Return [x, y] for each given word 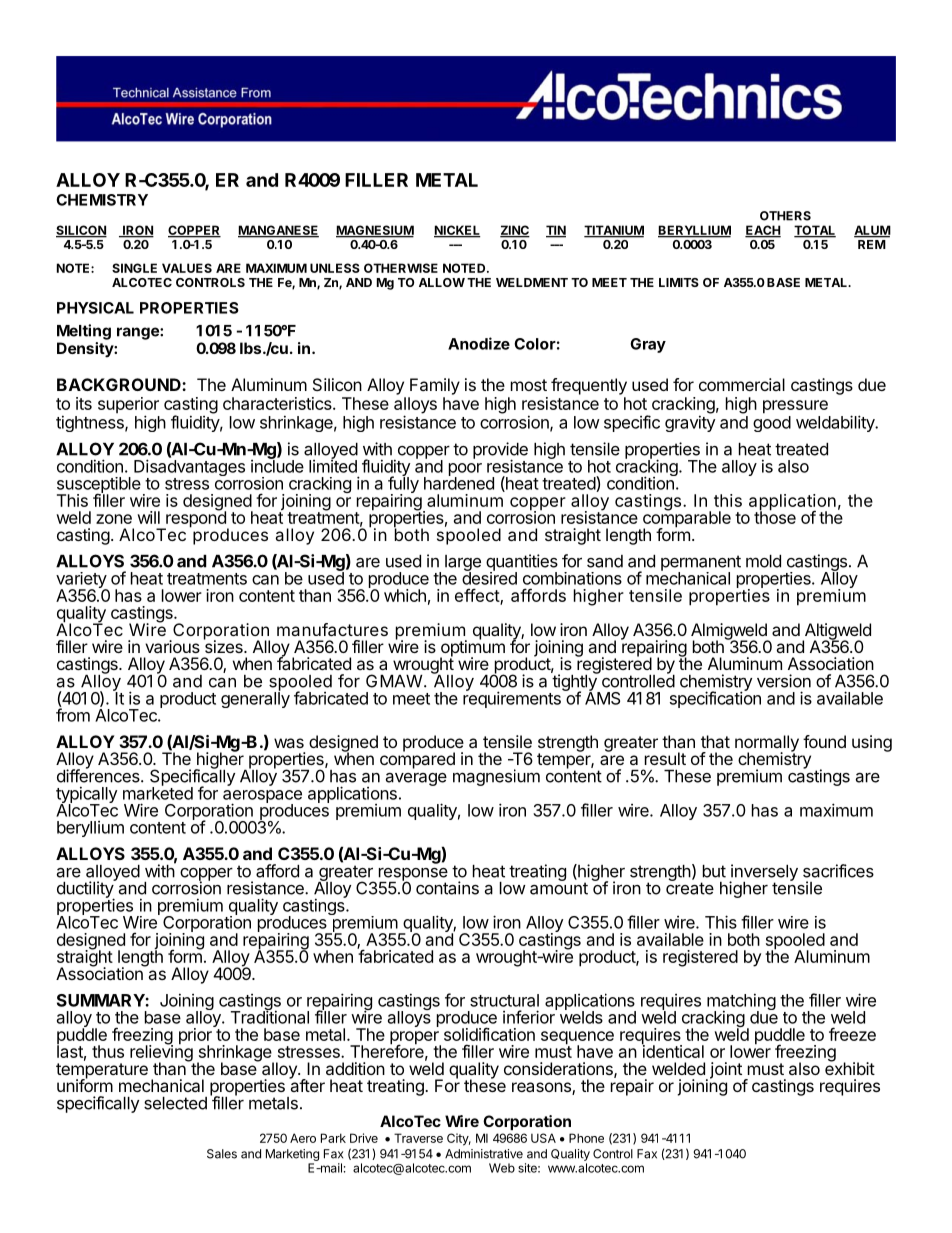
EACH [763, 231]
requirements [512, 699]
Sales [222, 1154]
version [784, 681]
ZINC [515, 231]
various [172, 646]
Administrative [484, 1154]
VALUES [187, 268]
